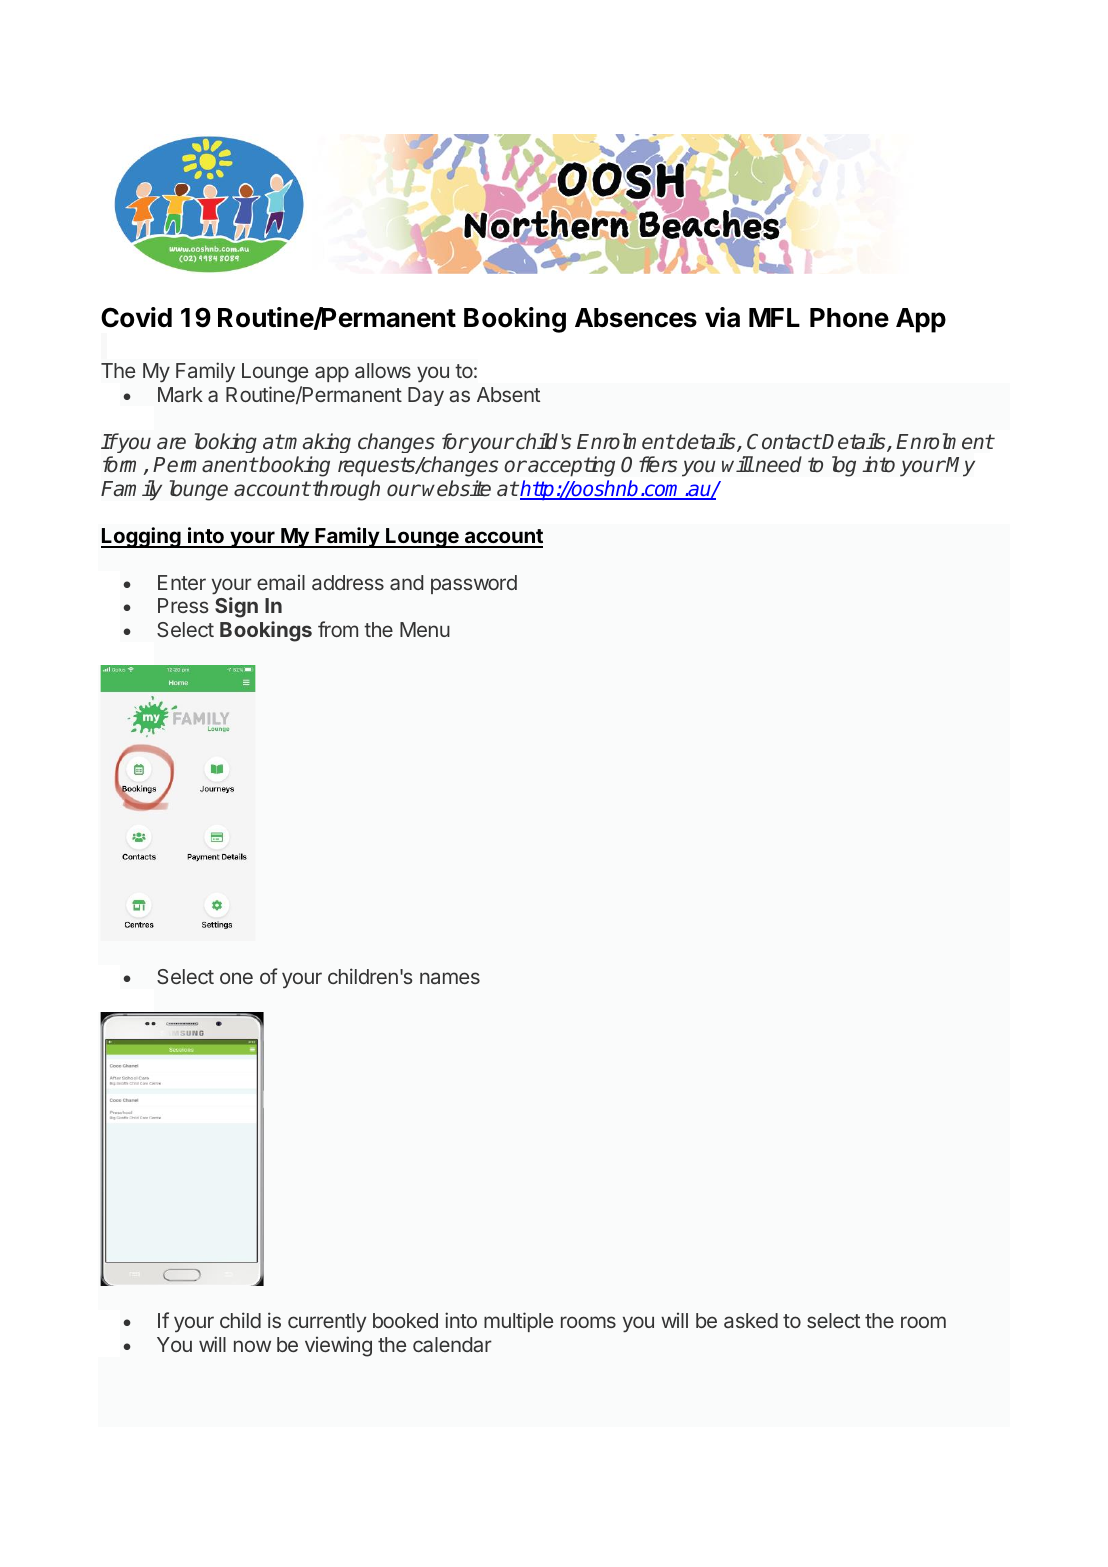 The height and width of the page is (1567, 1108). What do you see at coordinates (338, 1346) in the page?
I see `viewing` at bounding box center [338, 1346].
